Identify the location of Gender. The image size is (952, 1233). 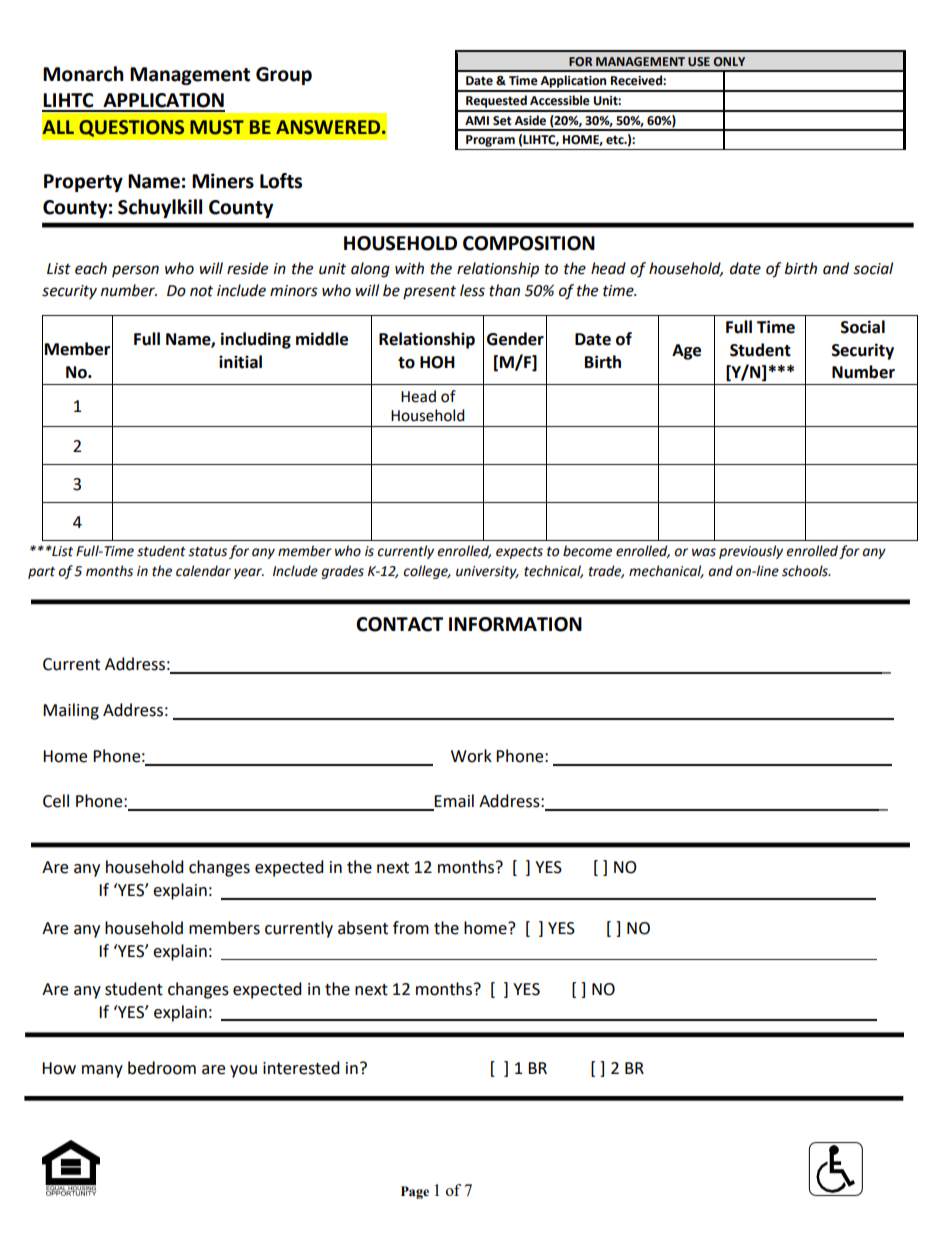
(515, 339).
